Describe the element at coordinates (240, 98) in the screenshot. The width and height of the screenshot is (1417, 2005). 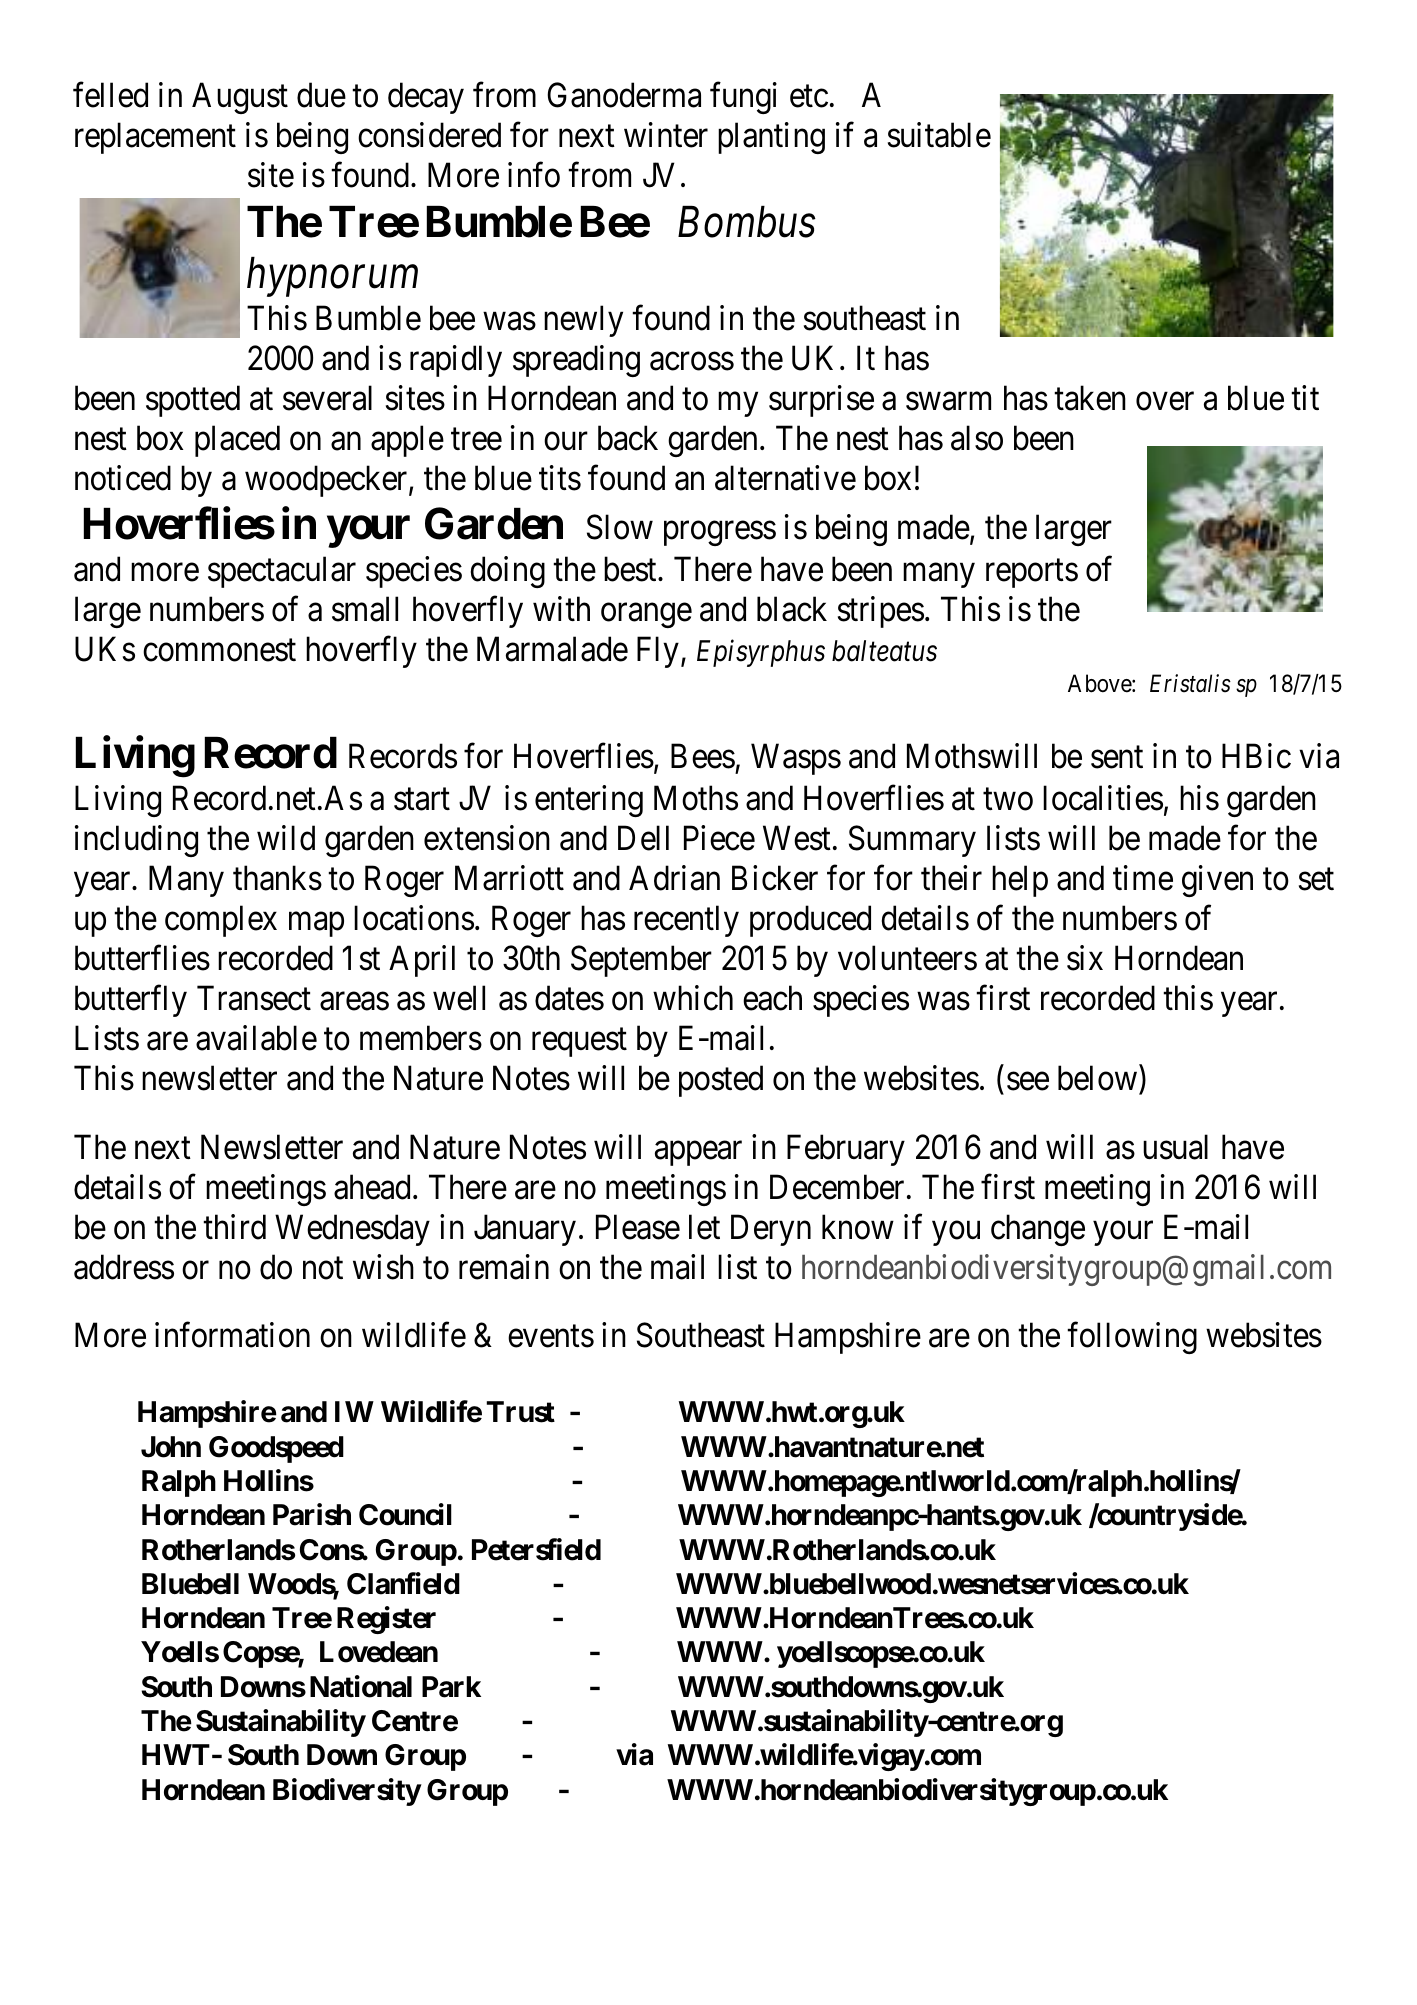
I see `August` at that location.
